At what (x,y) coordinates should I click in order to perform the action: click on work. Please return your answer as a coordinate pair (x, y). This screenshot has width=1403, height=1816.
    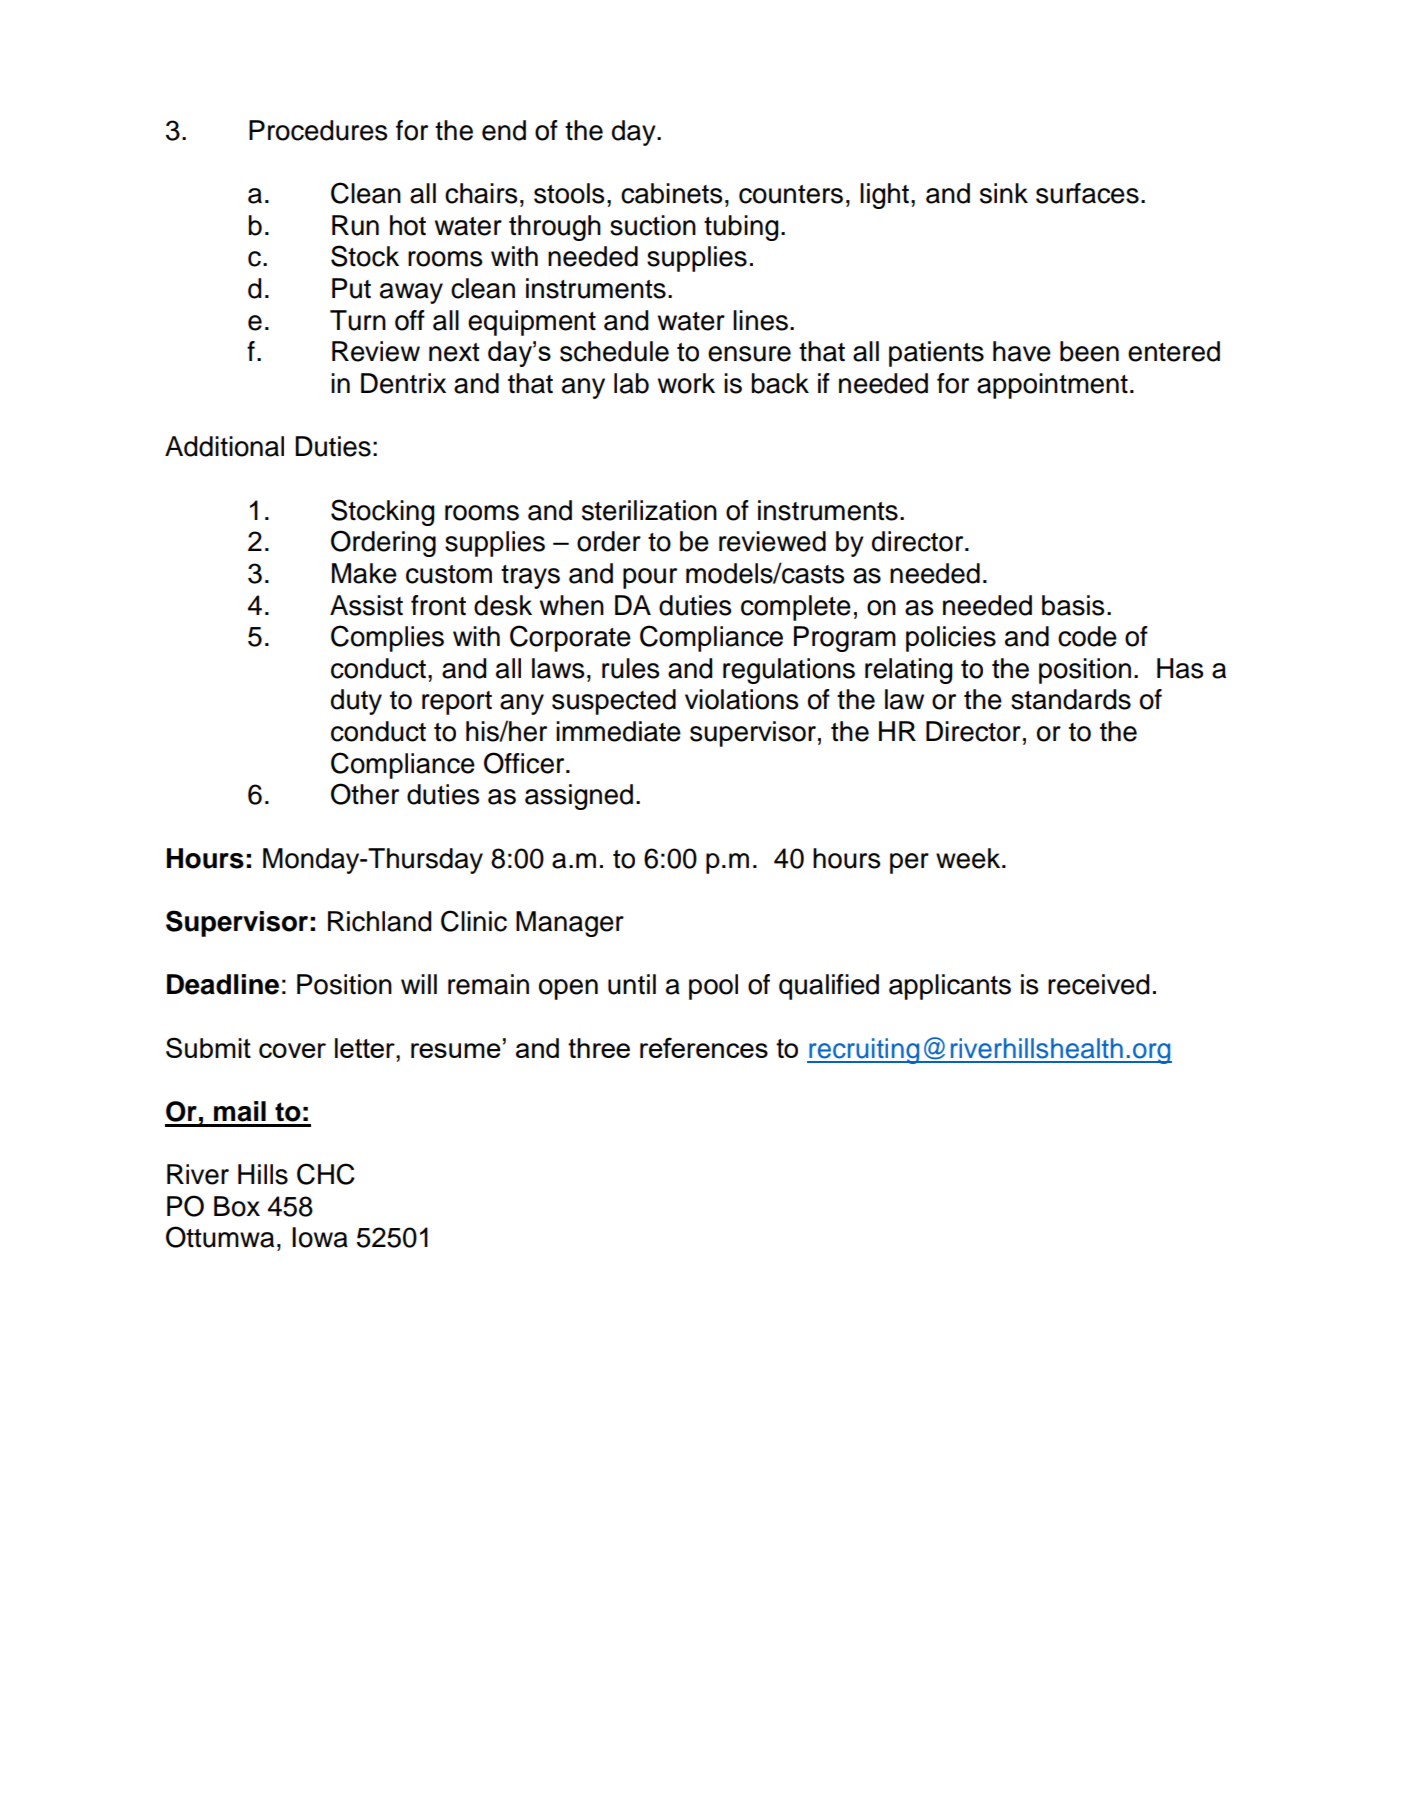
    Looking at the image, I should click on (686, 383).
